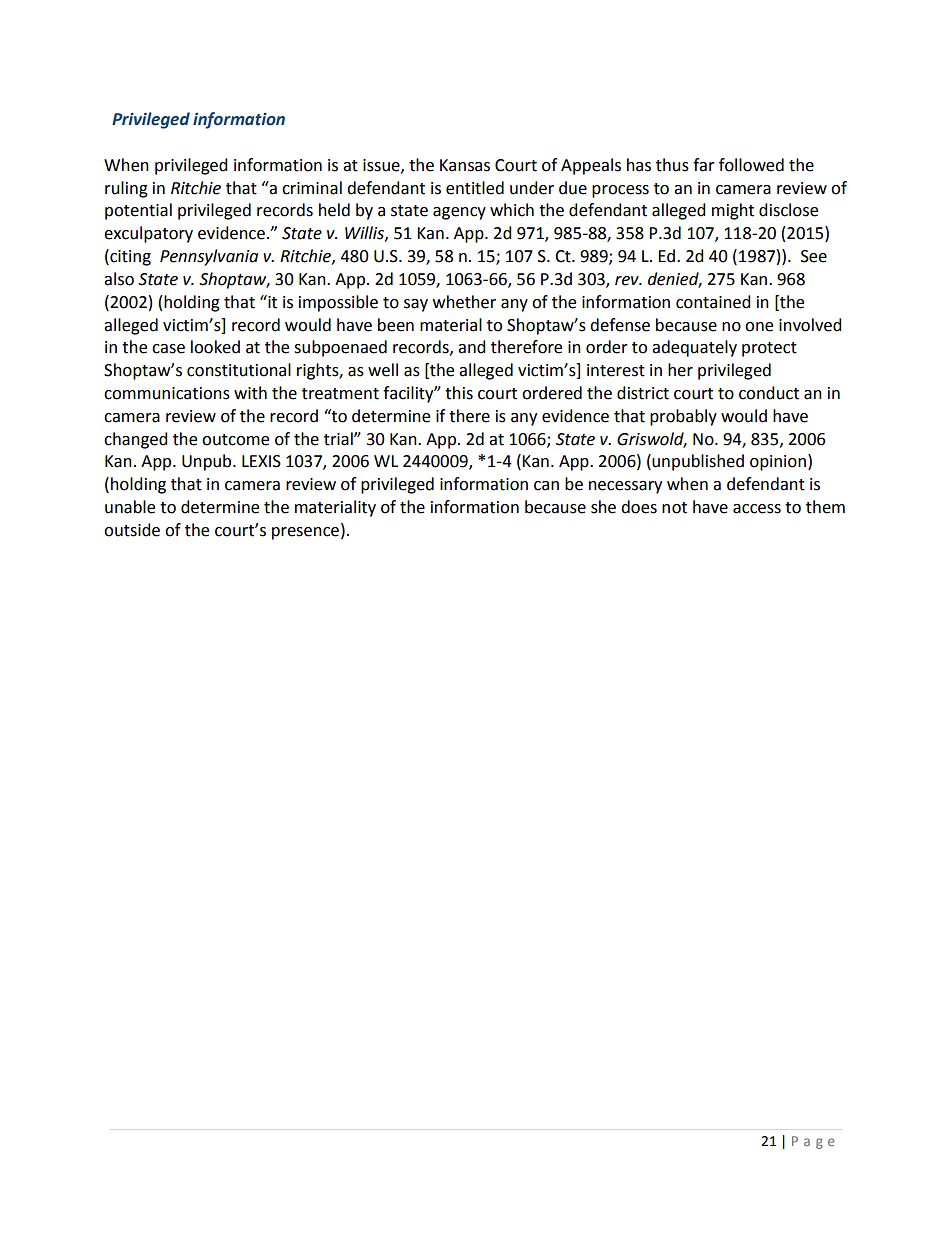 This document has height=1233, width=952. I want to click on See, so click(814, 256).
